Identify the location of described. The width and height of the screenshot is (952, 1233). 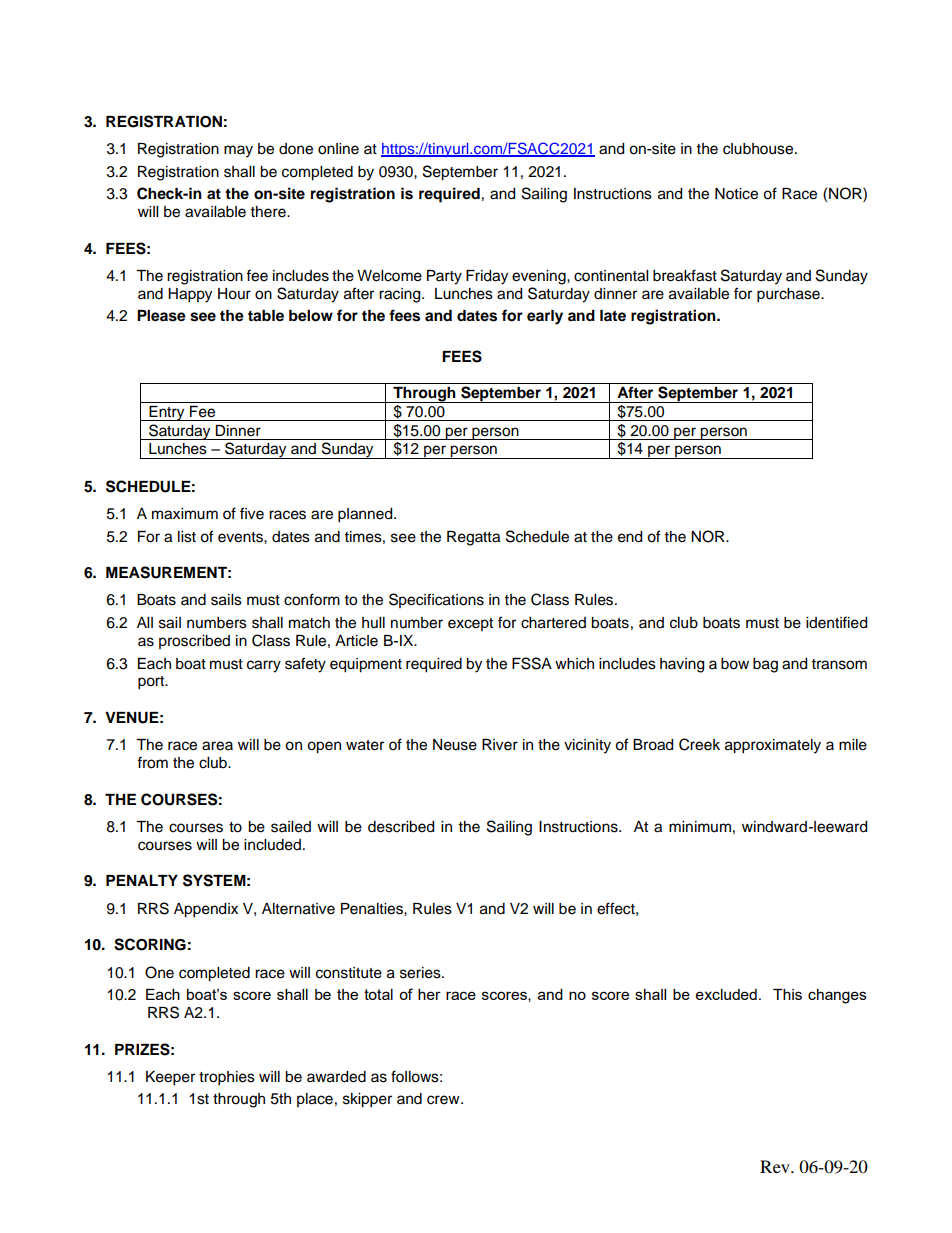
(401, 827).
